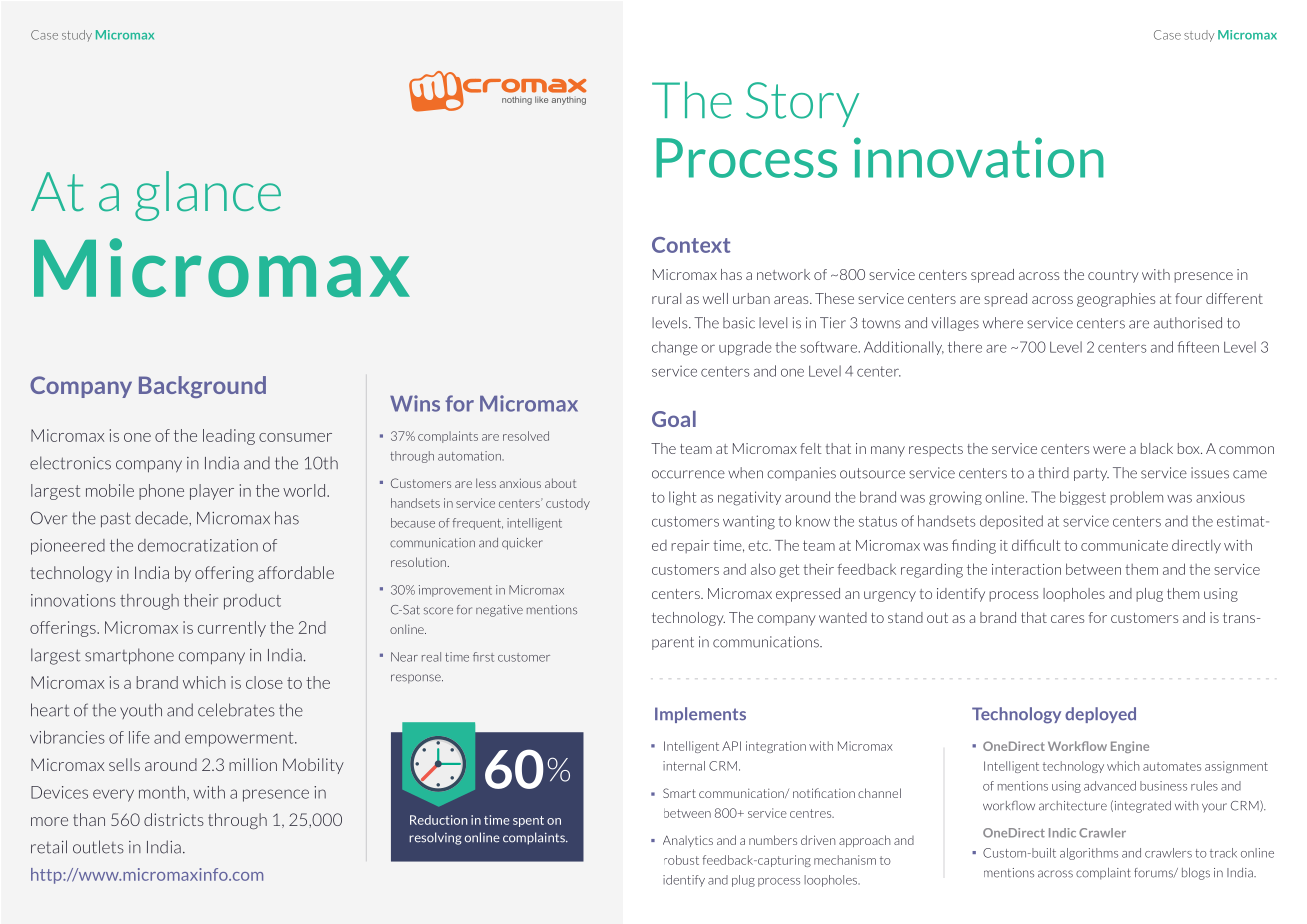 The width and height of the image is (1307, 924). I want to click on glance, so click(208, 196).
